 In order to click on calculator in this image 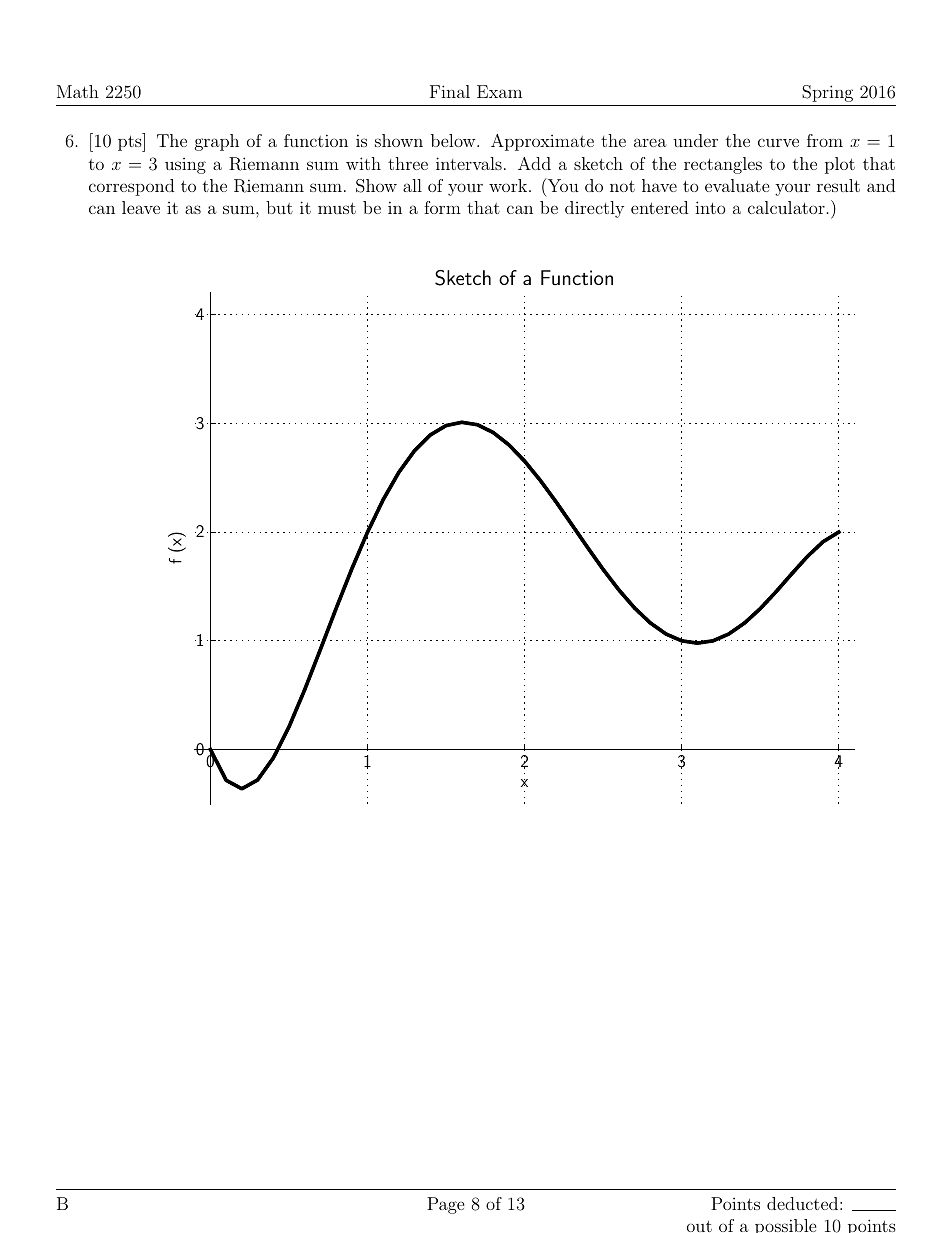, I will do `click(786, 207)`.
